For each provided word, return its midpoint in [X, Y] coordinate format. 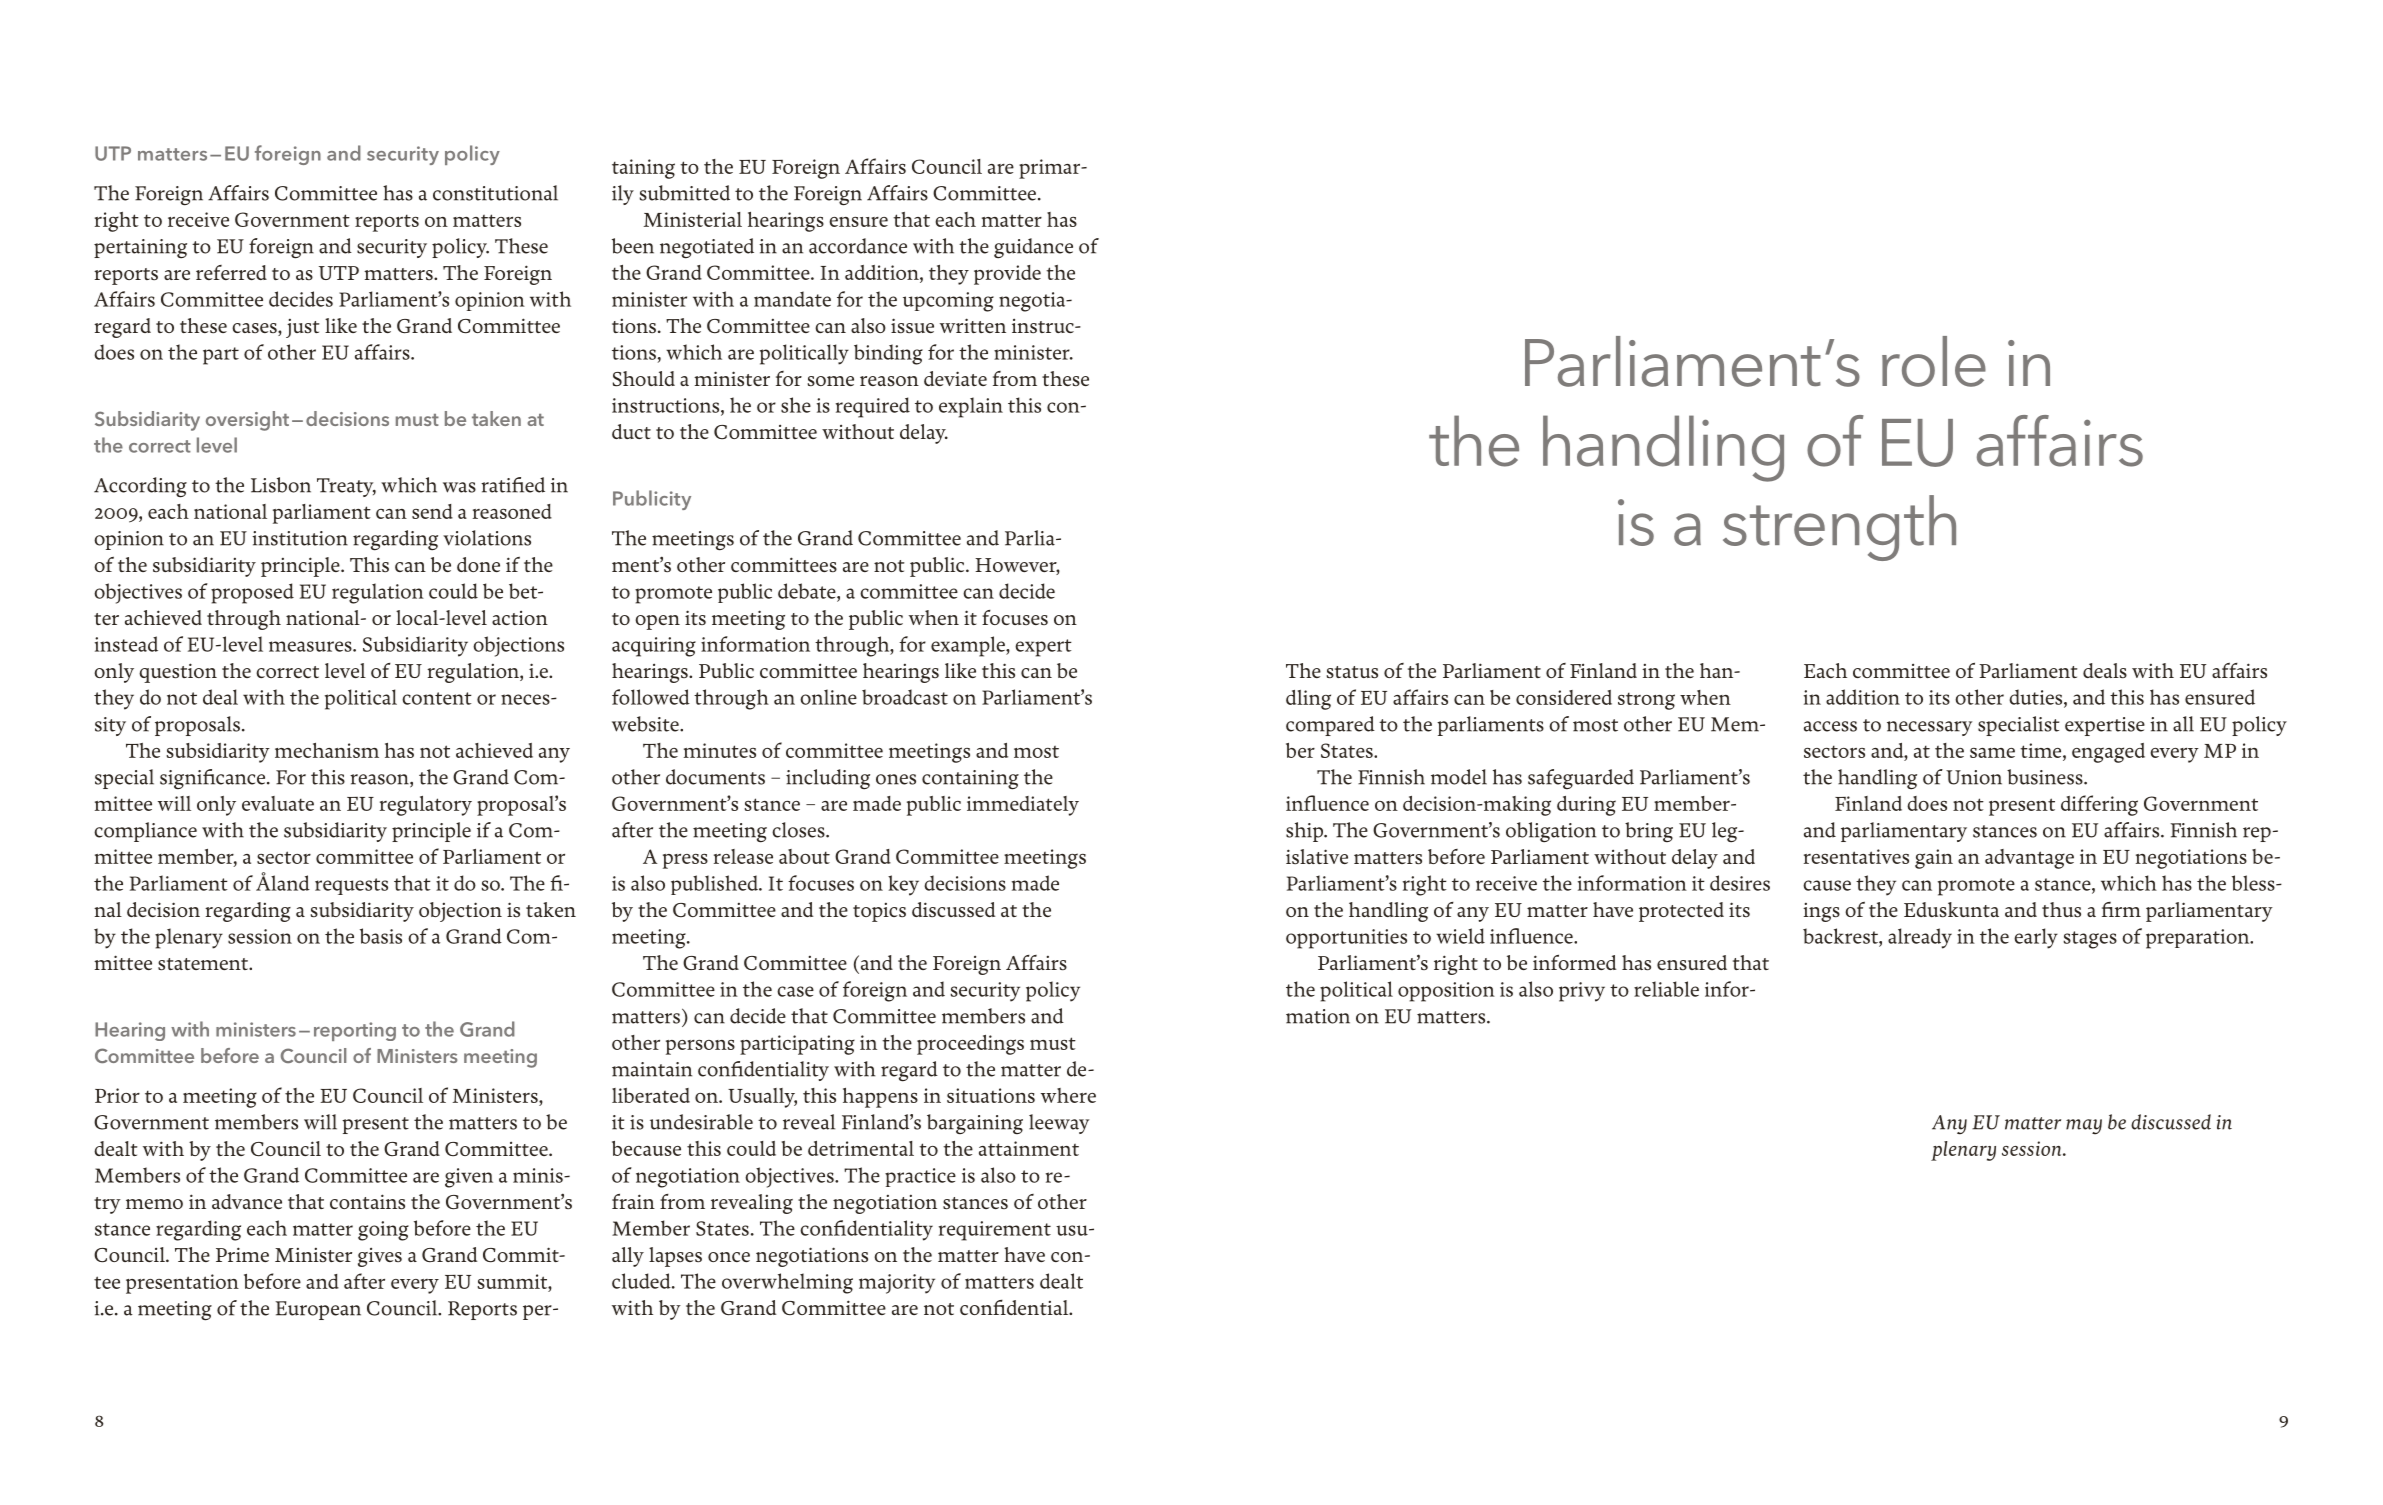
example [969, 646]
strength [1839, 528]
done [478, 564]
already [1920, 938]
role [1934, 361]
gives [380, 1257]
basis [381, 936]
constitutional [495, 193]
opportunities [1346, 939]
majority [897, 1284]
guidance [1033, 248]
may [2084, 1127]
